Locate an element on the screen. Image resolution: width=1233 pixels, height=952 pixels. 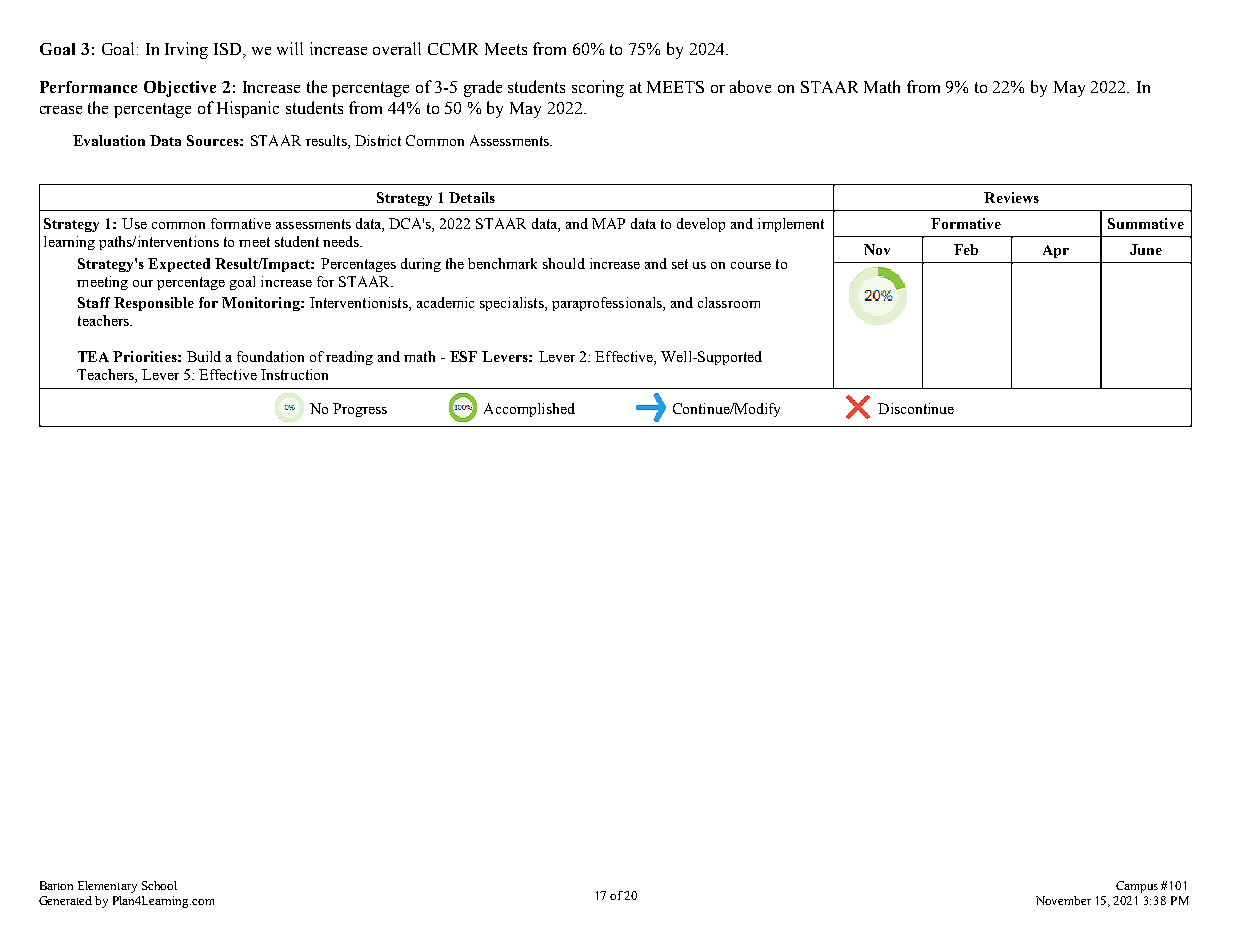
Elementary is located at coordinates (107, 887).
